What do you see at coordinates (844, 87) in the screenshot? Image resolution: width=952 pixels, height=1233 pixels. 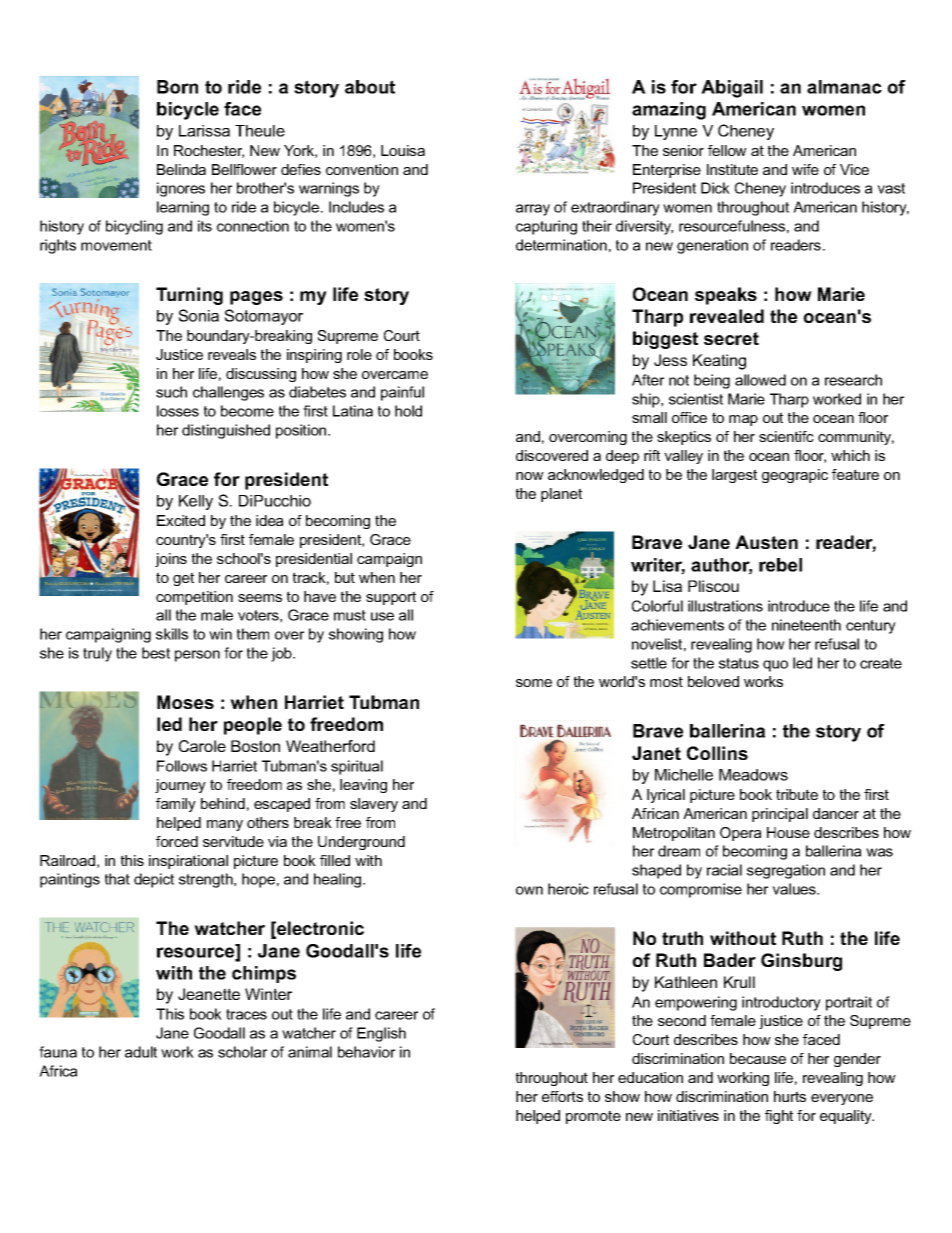 I see `almanac` at bounding box center [844, 87].
